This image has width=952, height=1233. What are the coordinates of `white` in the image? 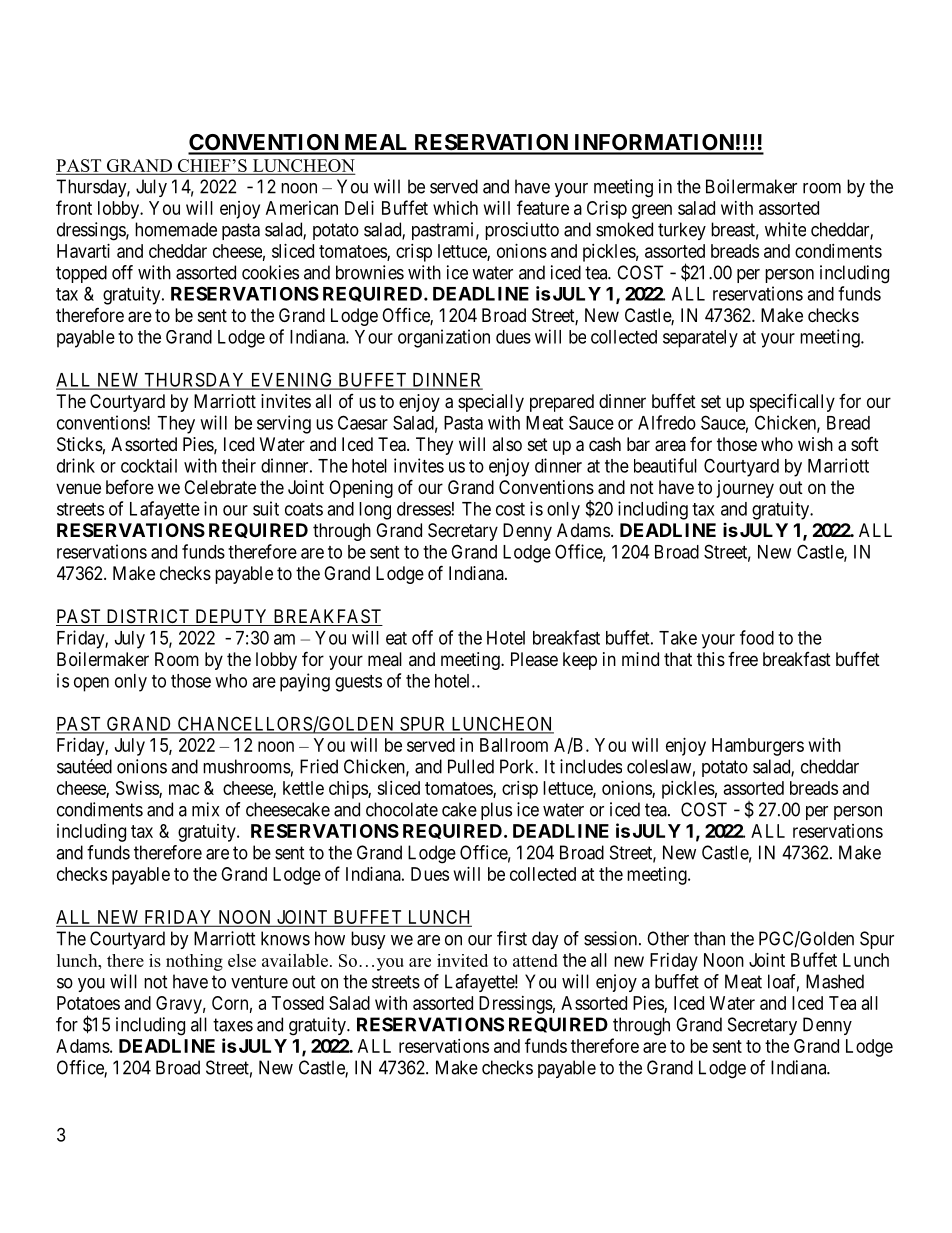 It's located at (785, 229).
